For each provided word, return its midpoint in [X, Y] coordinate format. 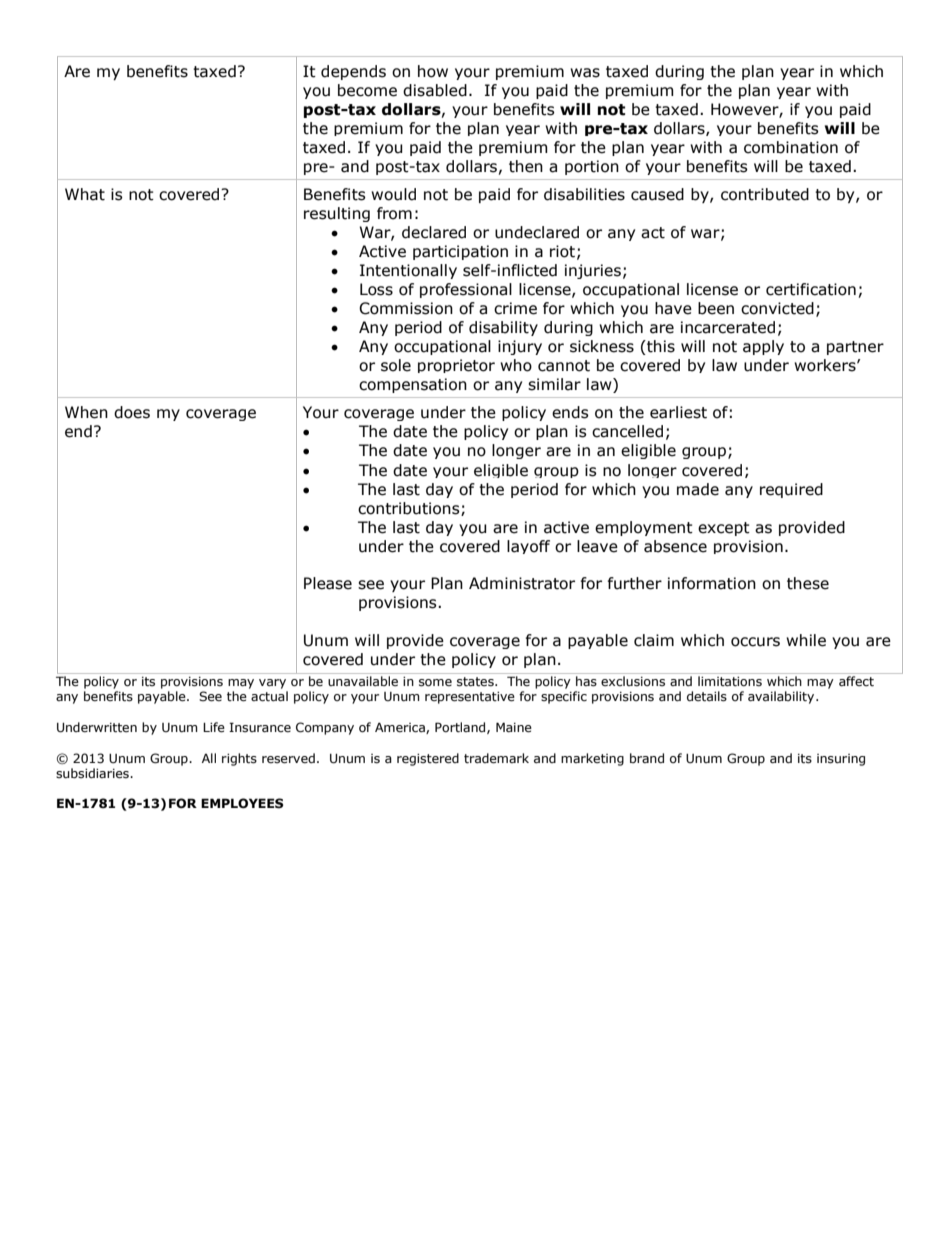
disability [503, 328]
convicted [777, 308]
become [367, 90]
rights [239, 759]
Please [328, 583]
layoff [528, 547]
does [132, 412]
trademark [496, 758]
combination [791, 147]
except [724, 529]
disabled [435, 90]
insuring [841, 760]
